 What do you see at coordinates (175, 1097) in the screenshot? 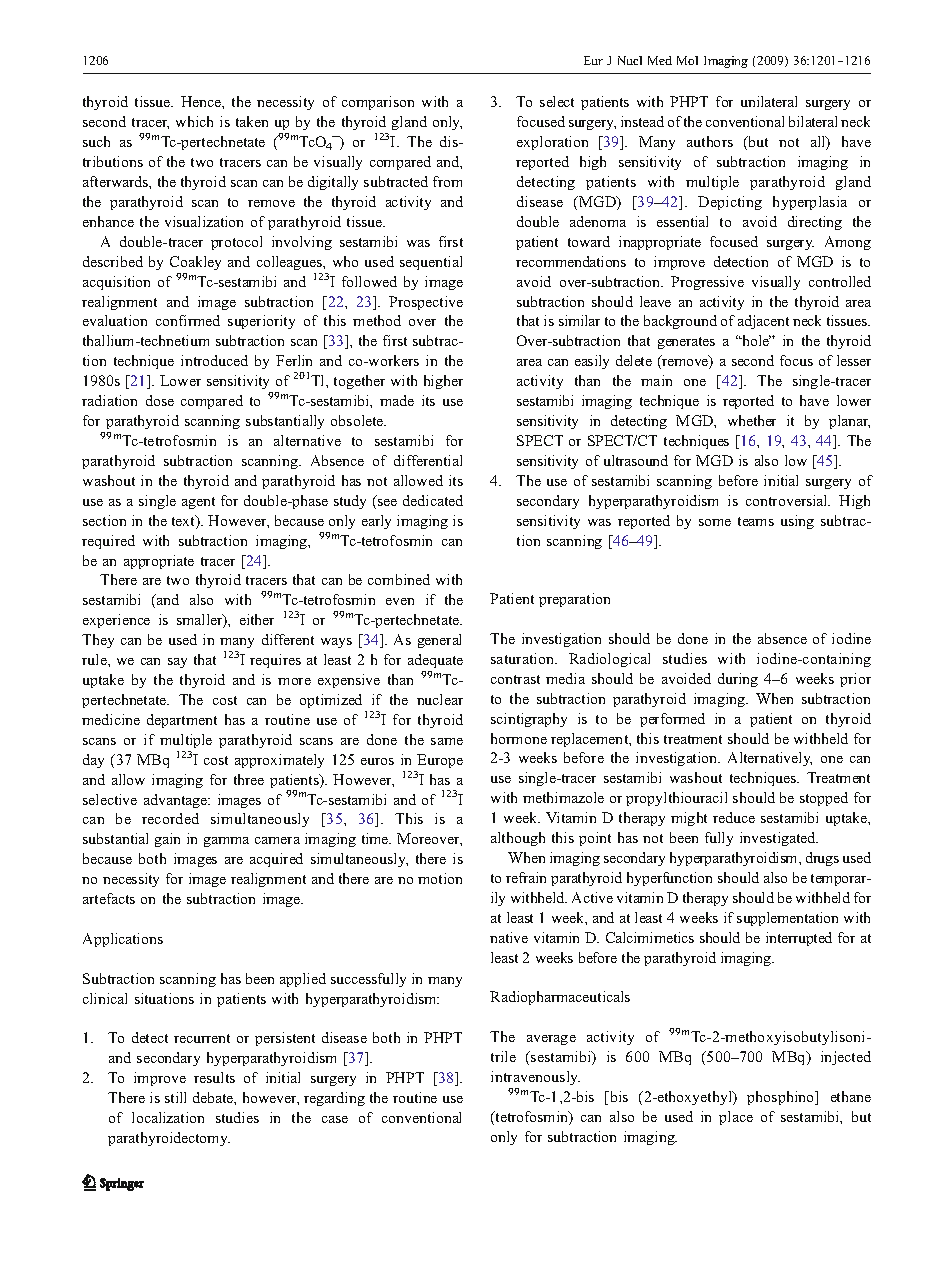
I see `still` at bounding box center [175, 1097].
